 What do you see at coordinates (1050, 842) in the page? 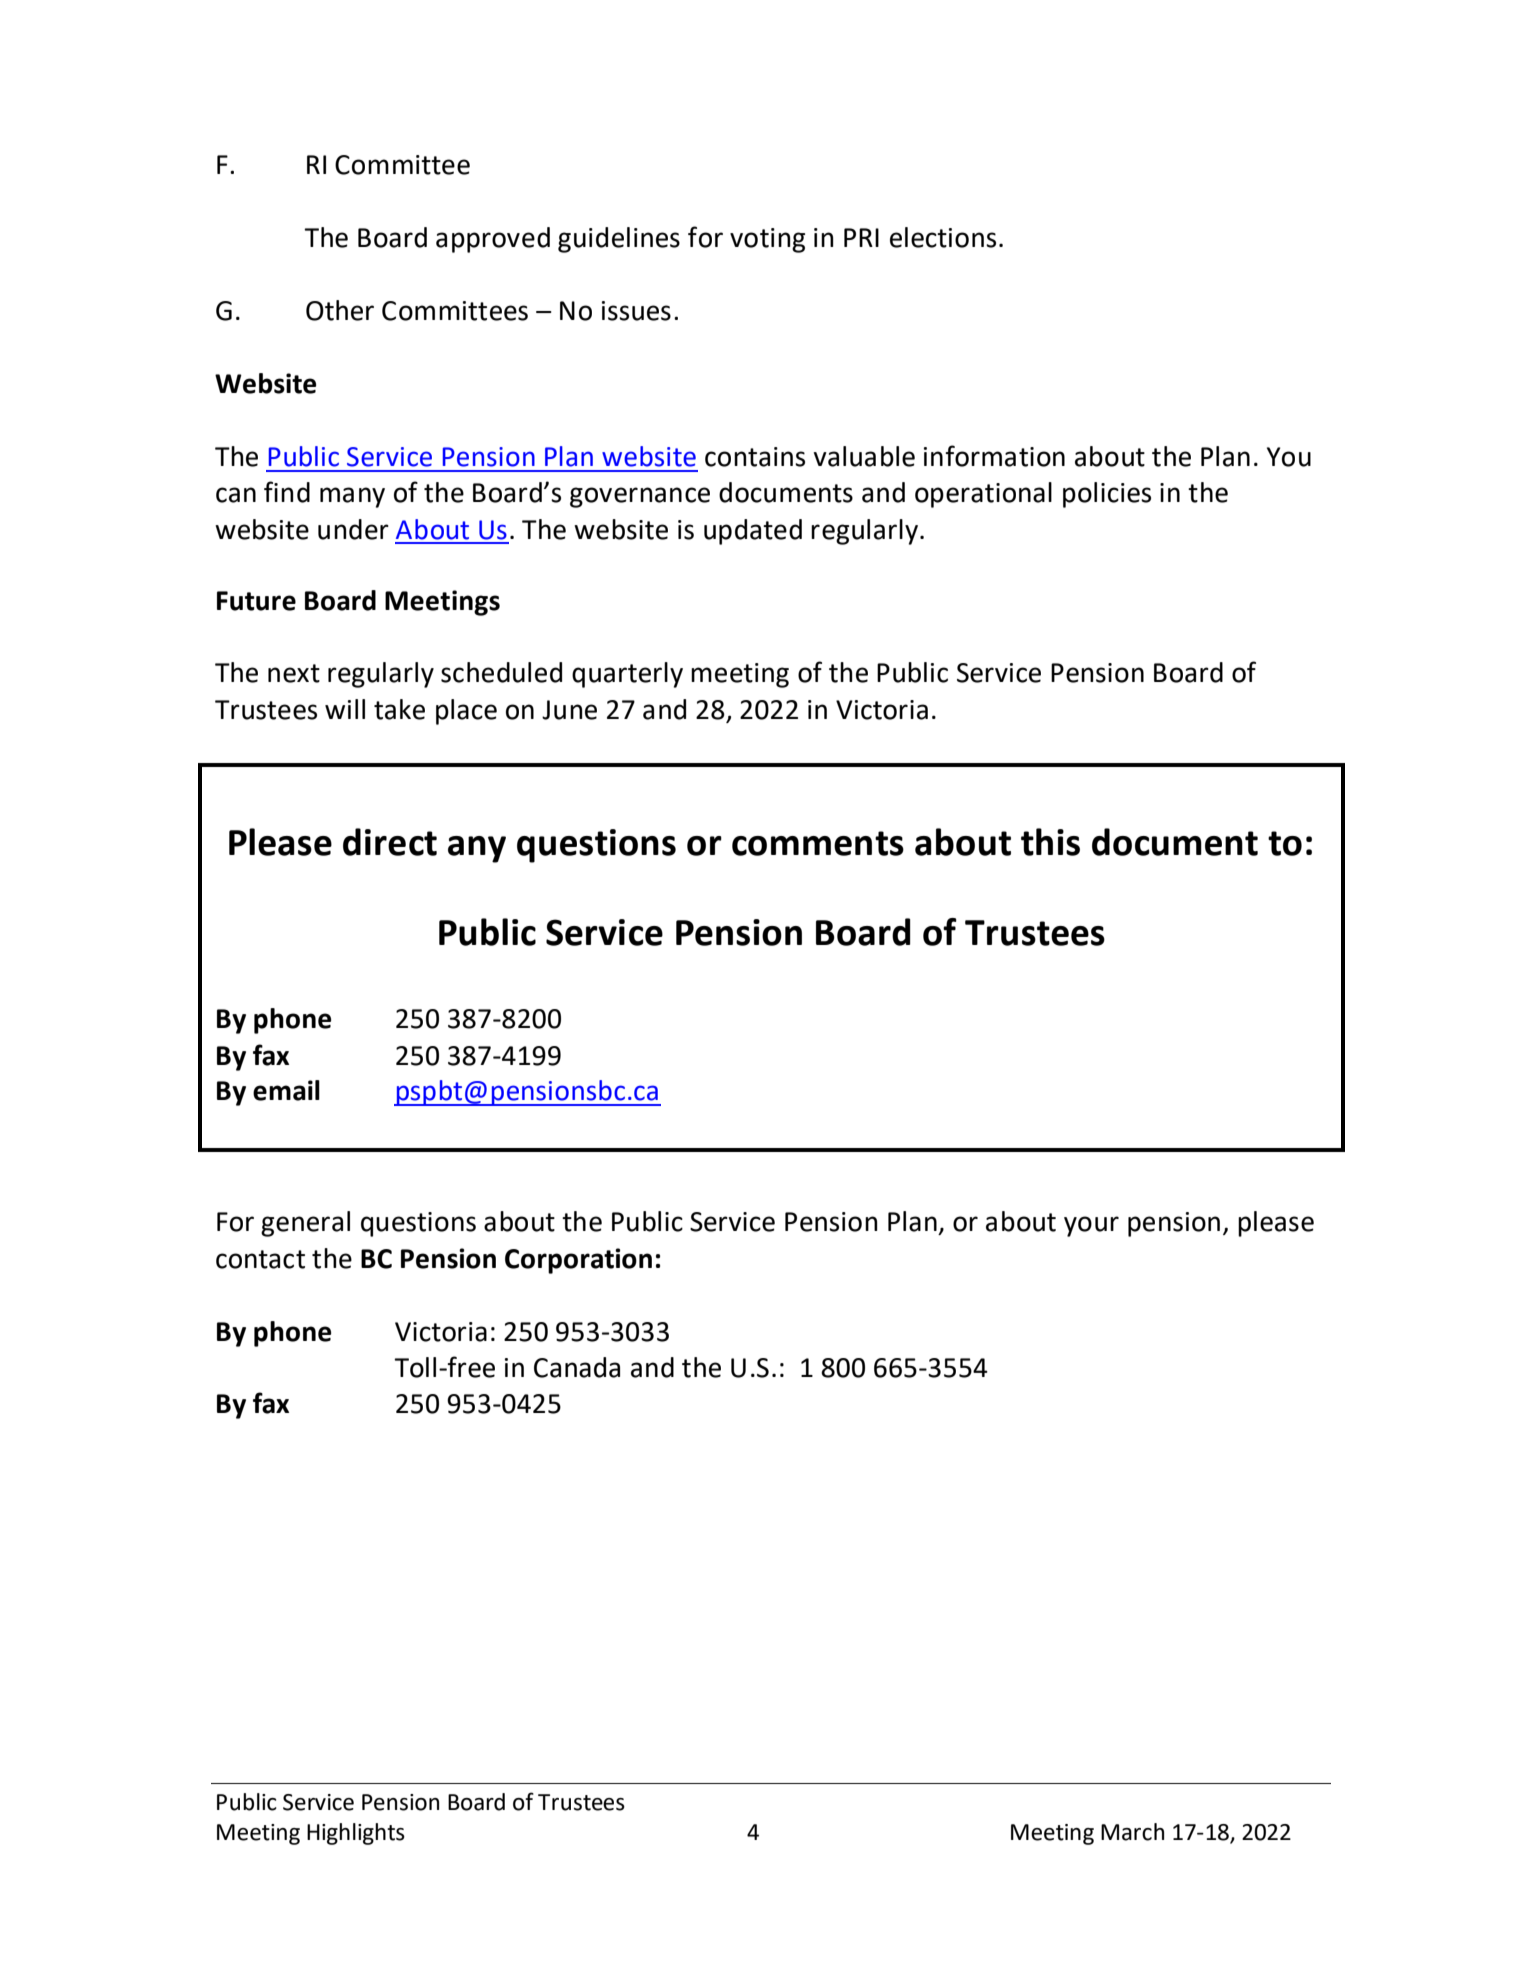
I see `this` at bounding box center [1050, 842].
